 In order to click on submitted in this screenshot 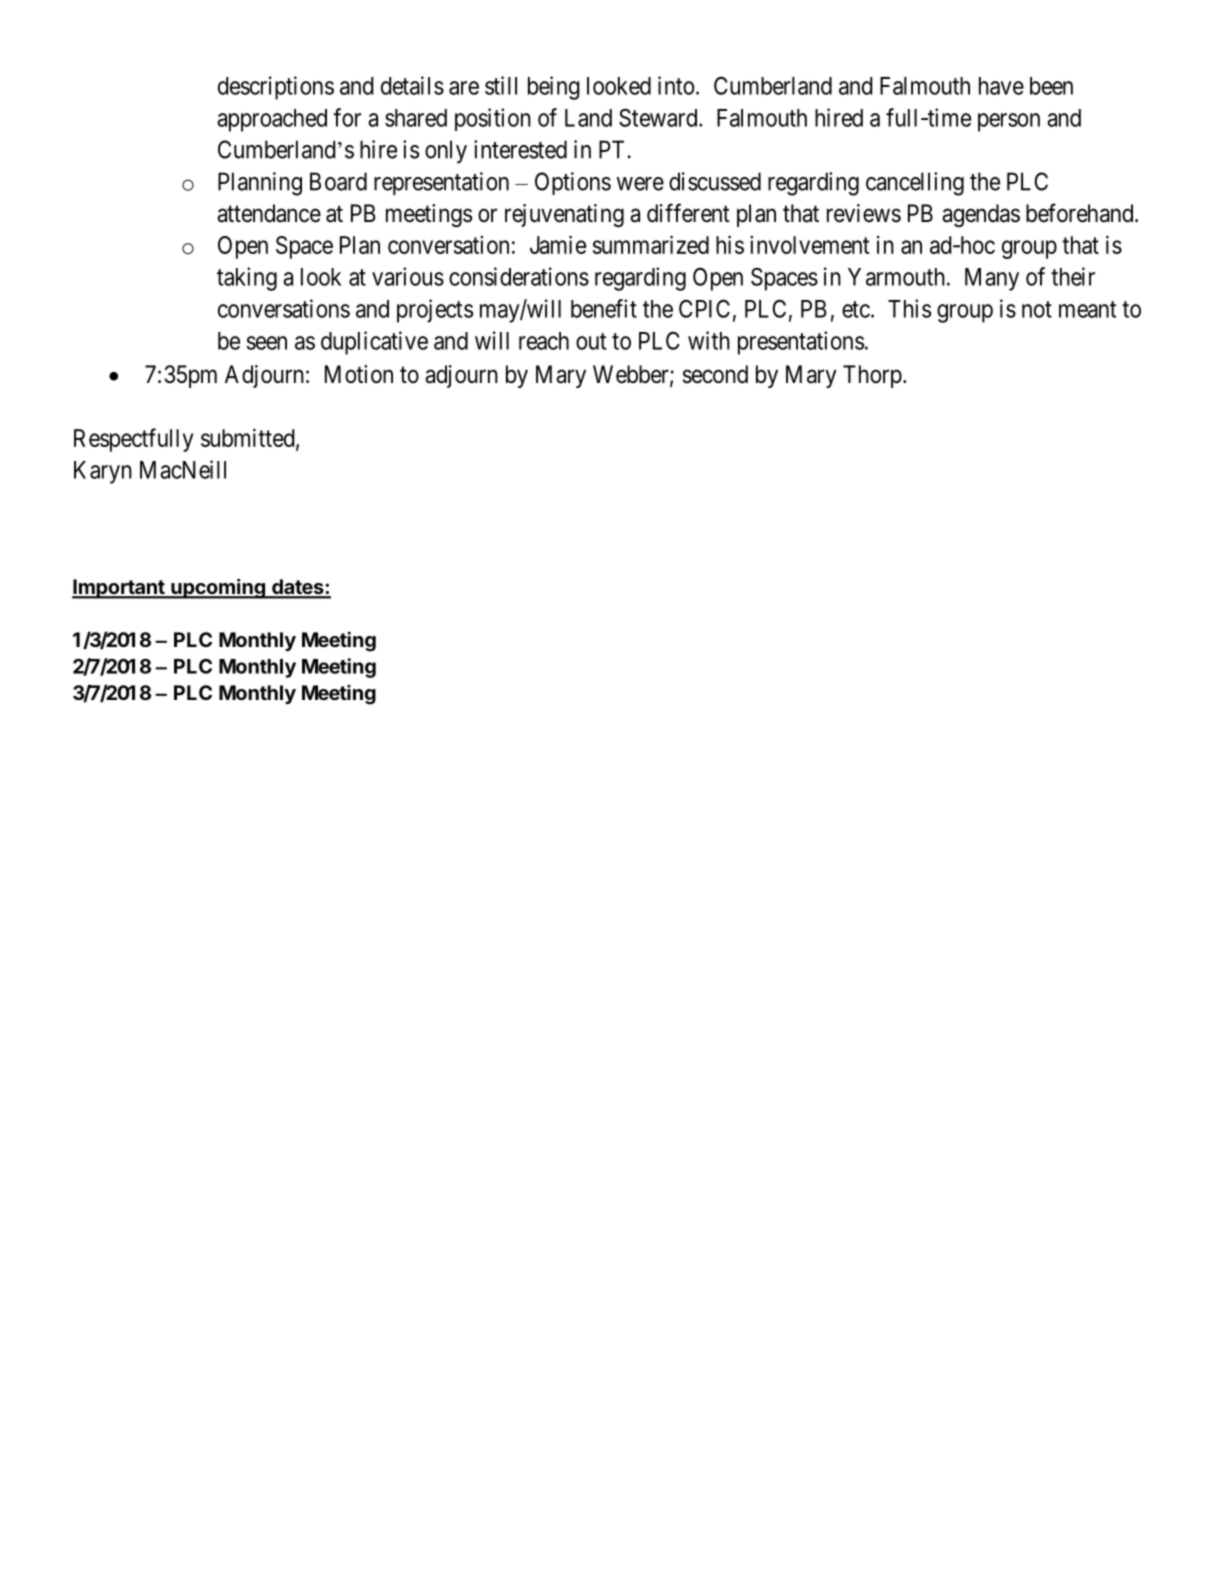, I will do `click(249, 438)`.
